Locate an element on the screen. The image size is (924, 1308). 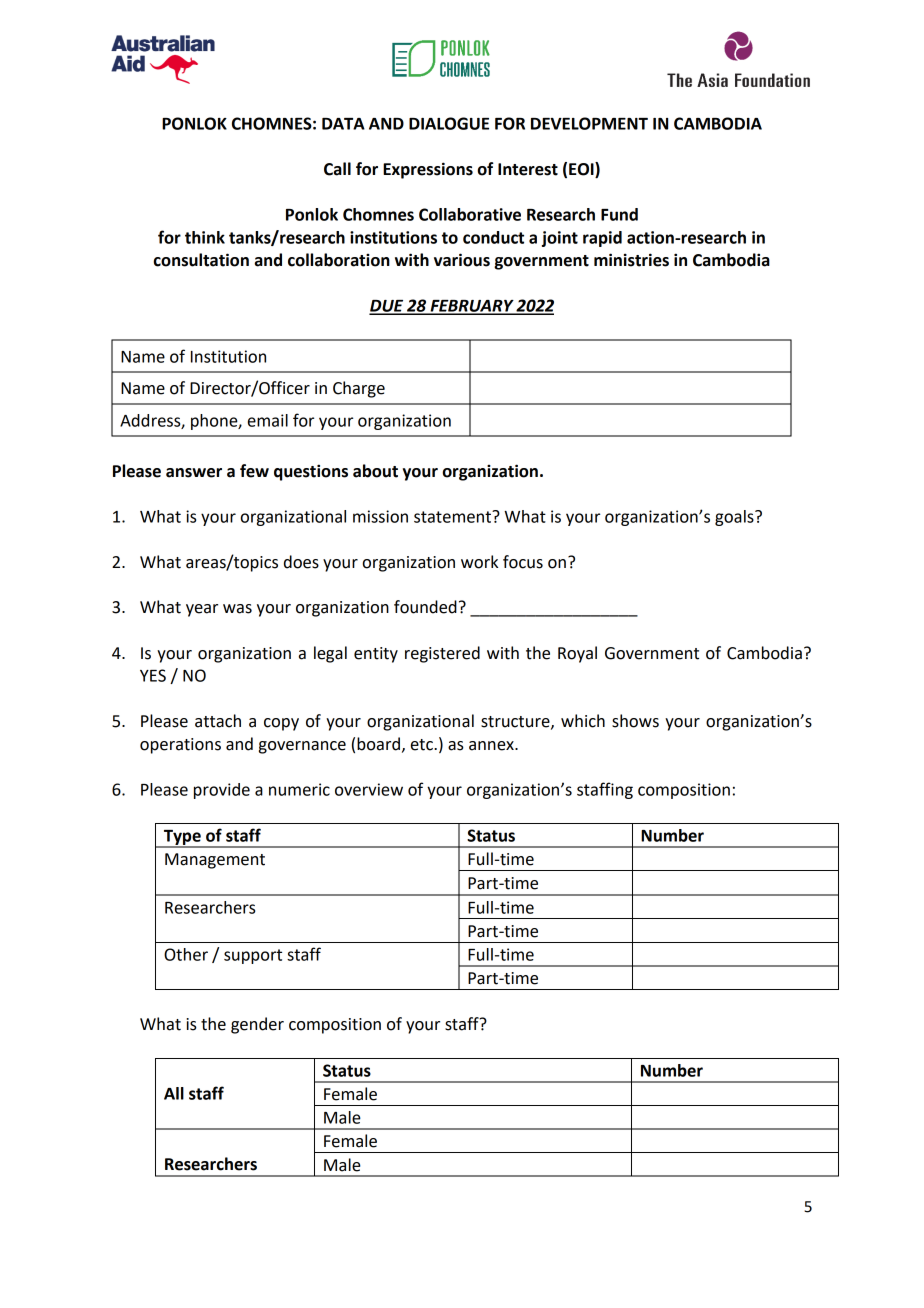
gender is located at coordinates (257, 1025).
